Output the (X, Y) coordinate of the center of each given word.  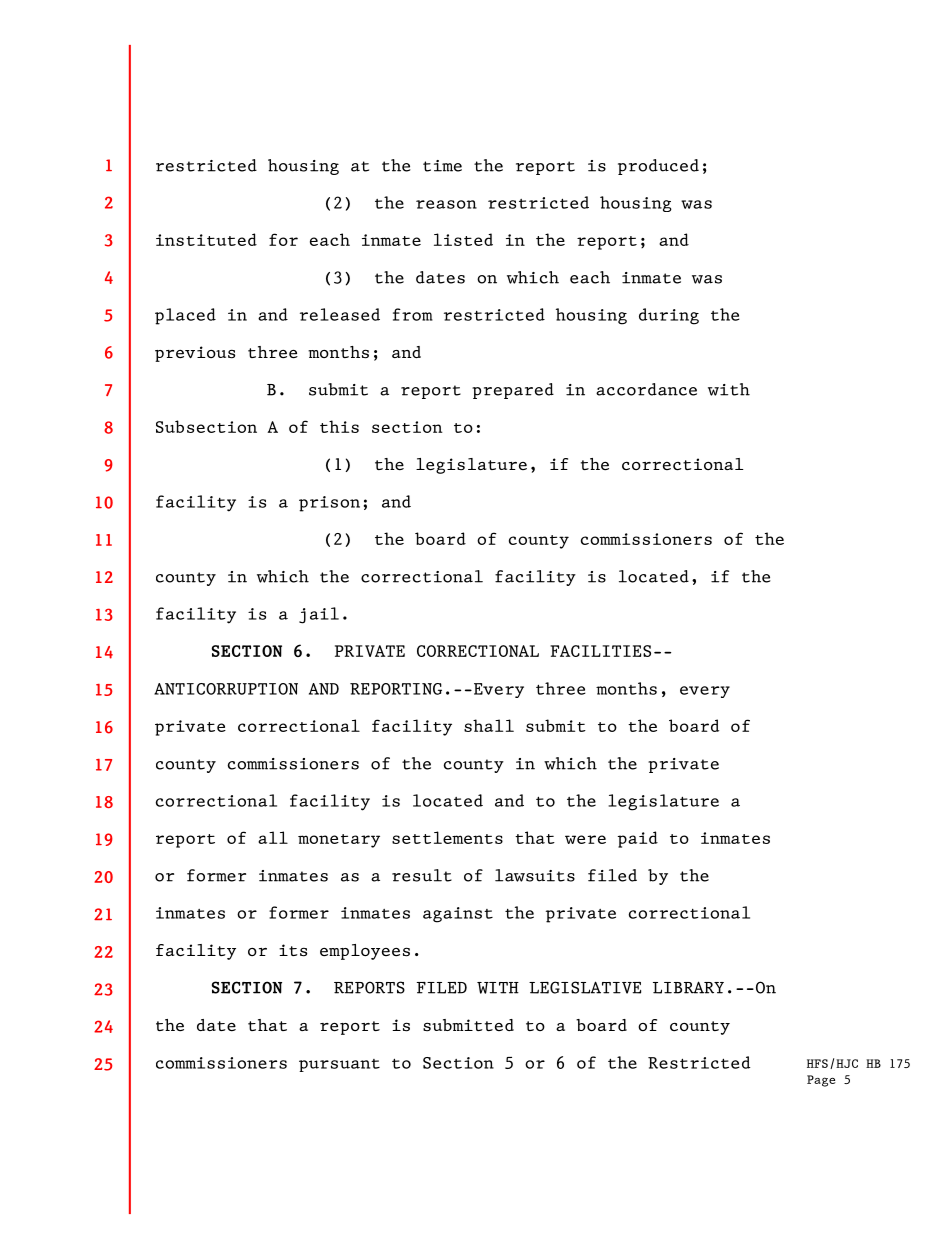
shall (489, 725)
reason (446, 204)
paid (638, 839)
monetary (339, 841)
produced (658, 167)
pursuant (339, 1065)
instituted (206, 239)
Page (821, 1081)
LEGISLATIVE (585, 987)
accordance (646, 389)
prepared (513, 391)
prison (329, 504)
